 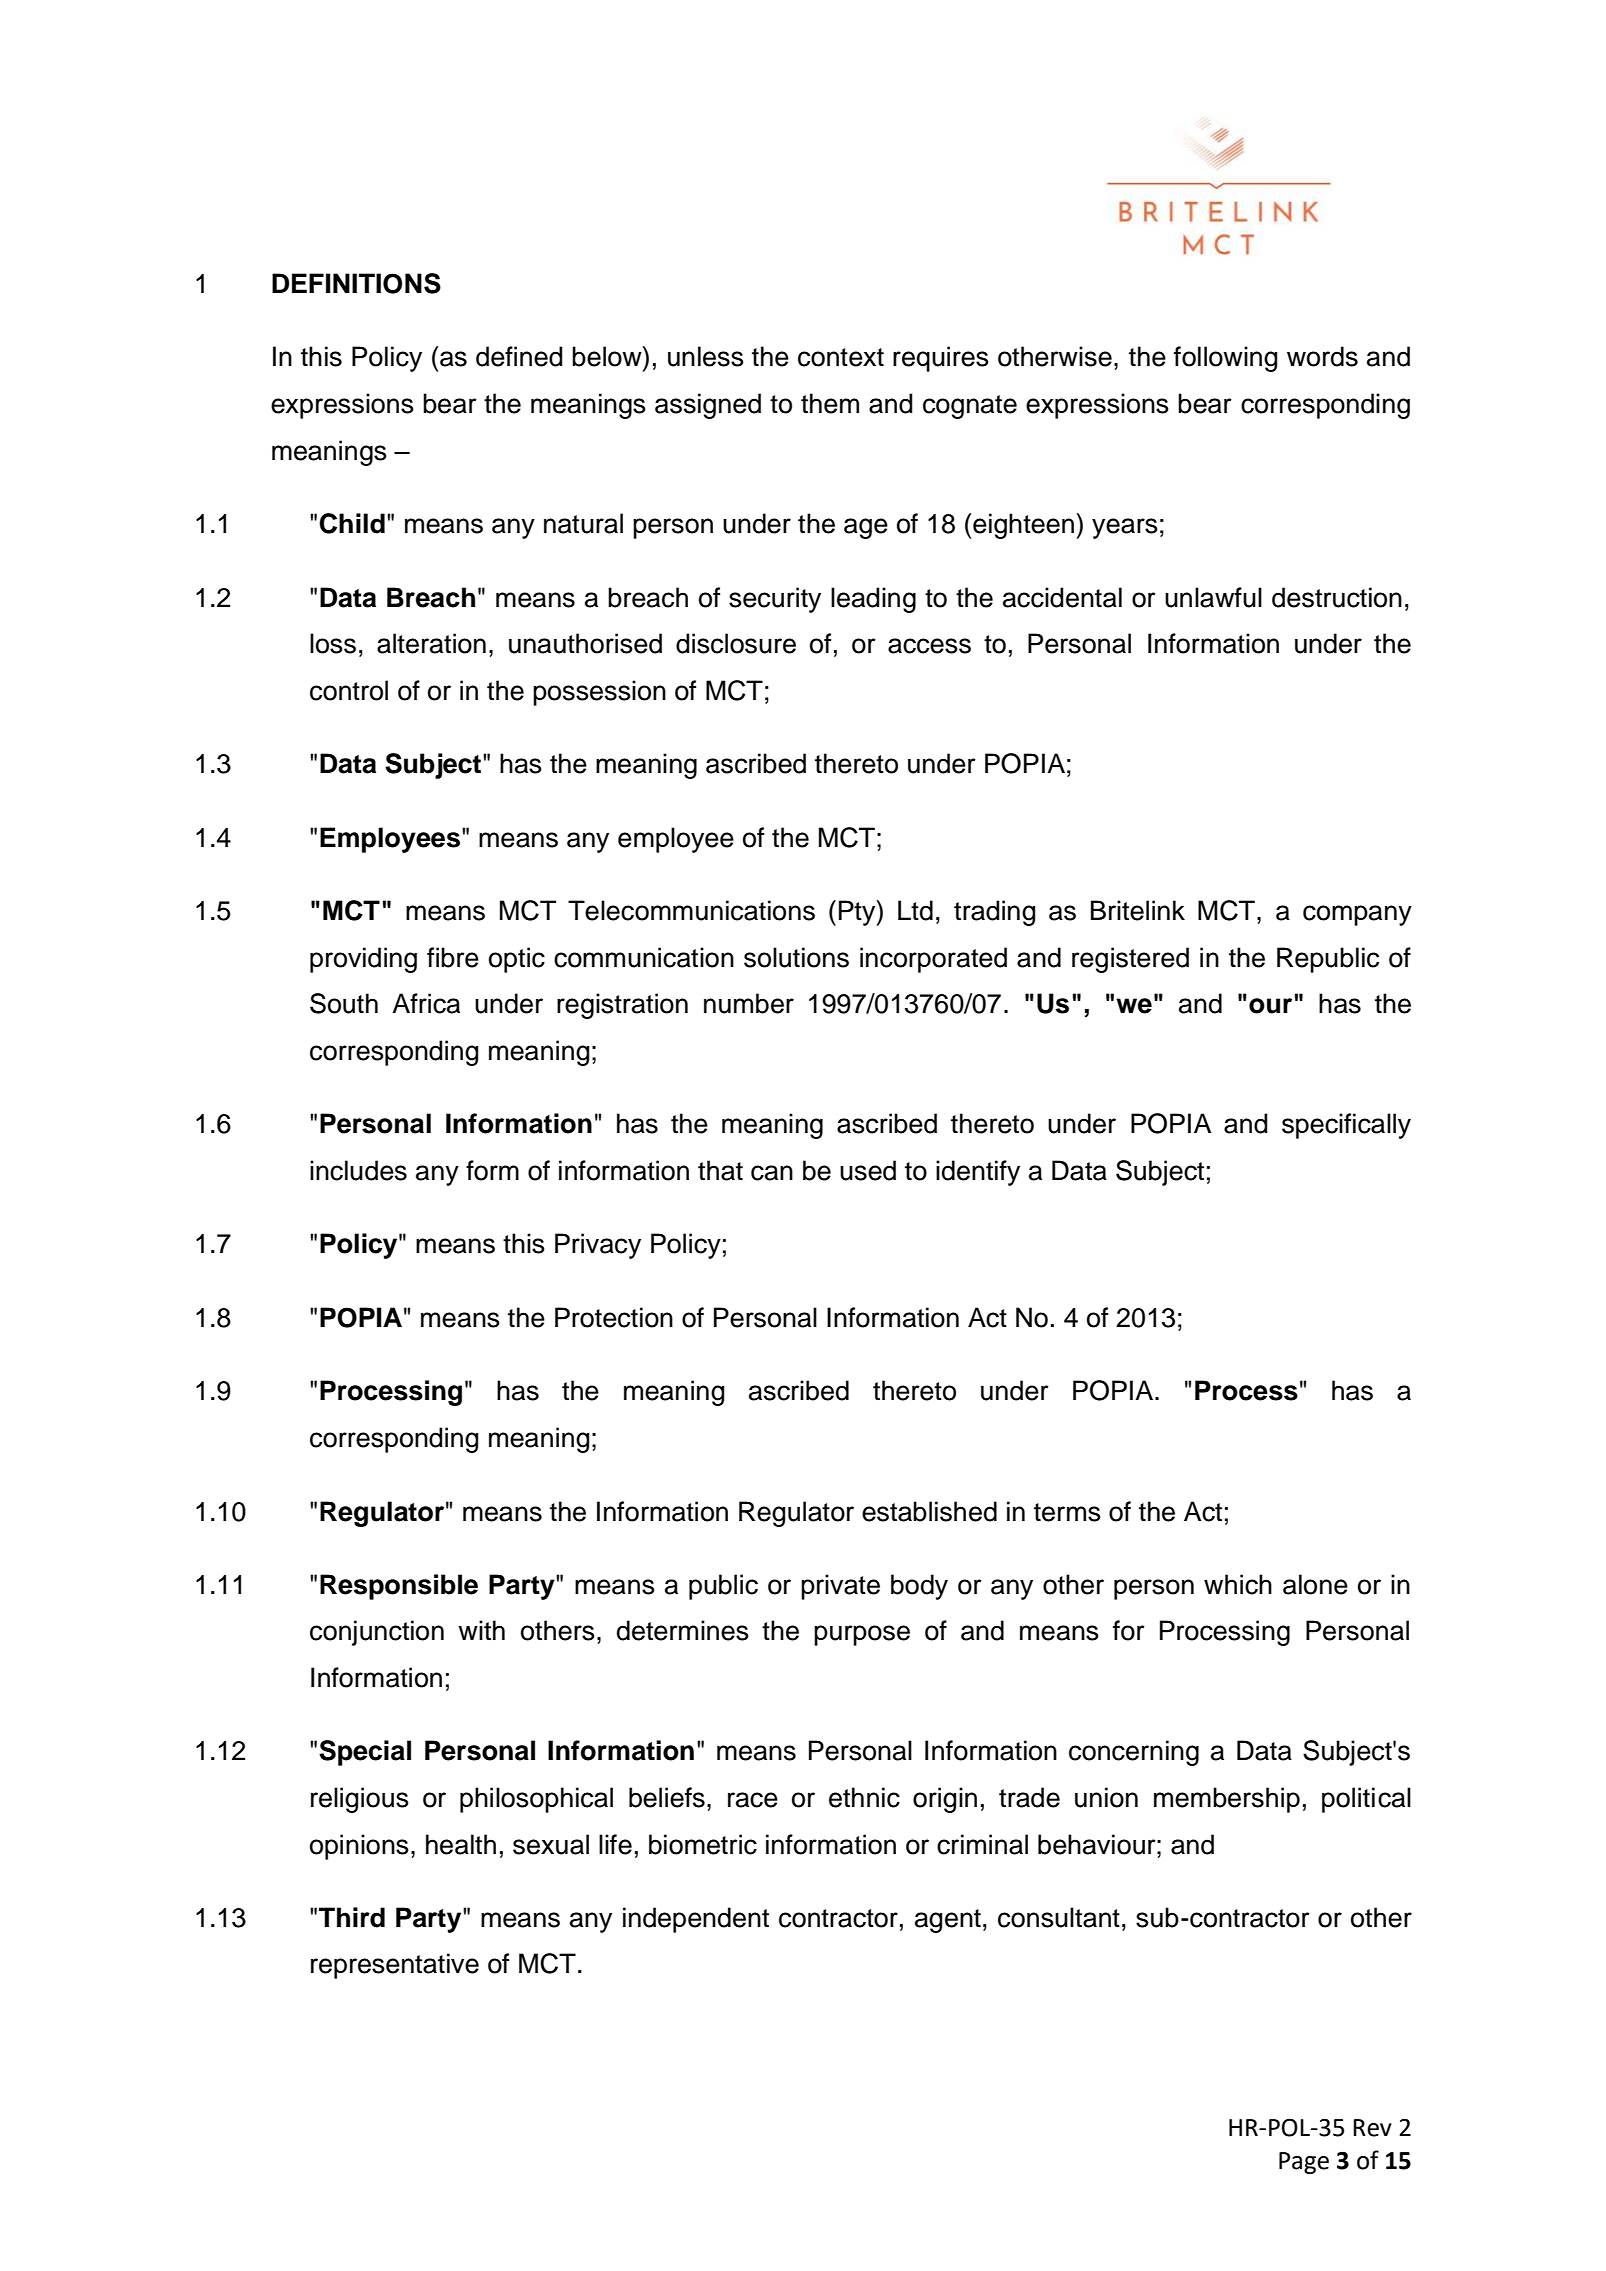 I want to click on following, so click(x=1226, y=359).
